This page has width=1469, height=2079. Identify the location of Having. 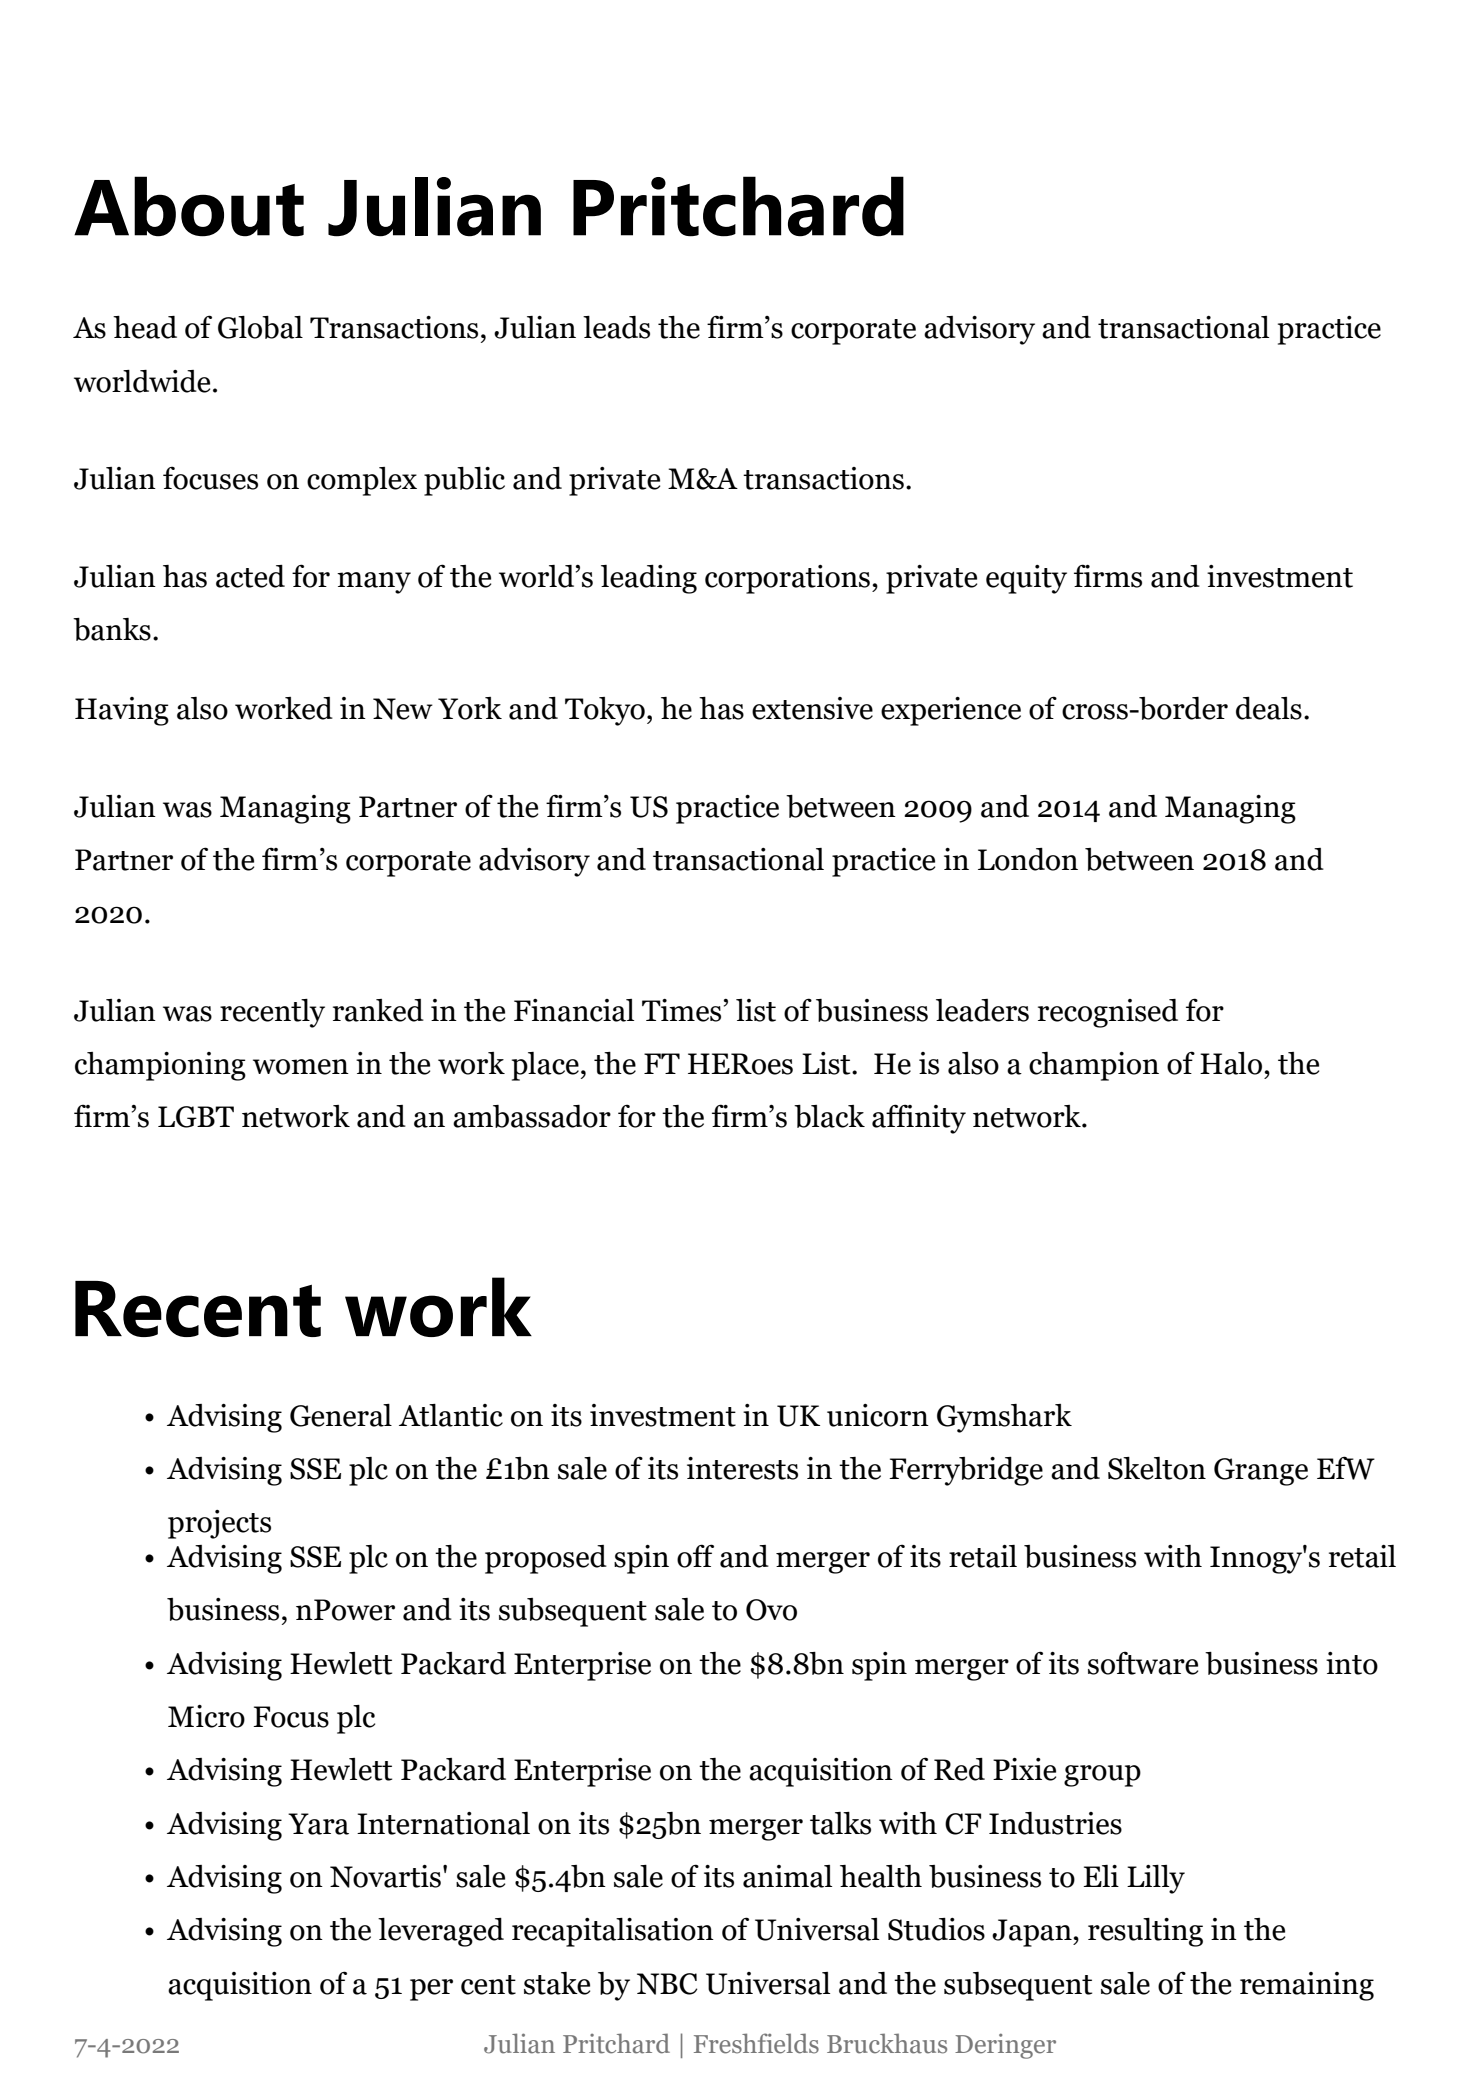
(122, 711).
